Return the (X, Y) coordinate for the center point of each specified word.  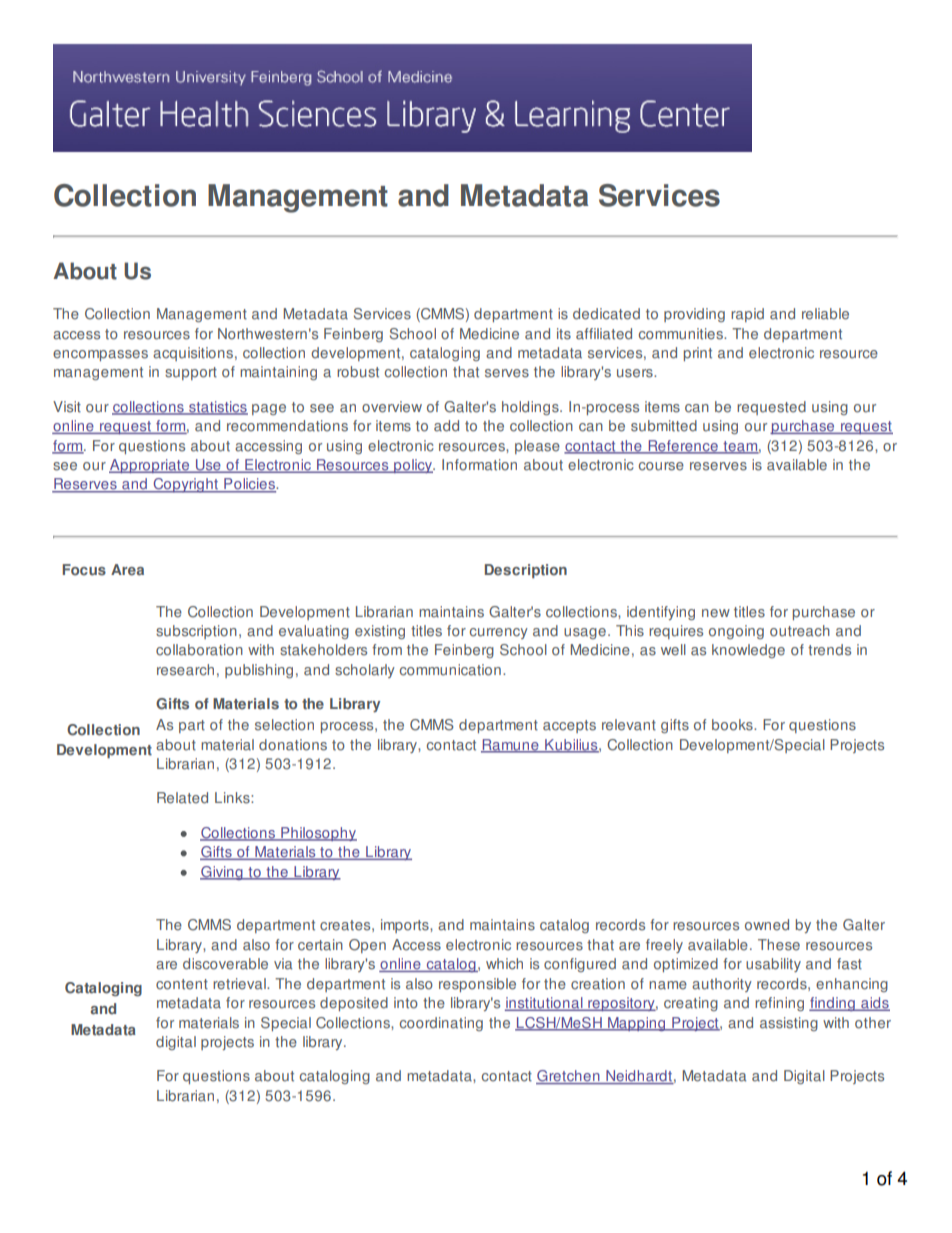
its (564, 334)
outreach (800, 631)
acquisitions (194, 354)
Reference (683, 446)
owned (767, 925)
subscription (196, 632)
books (733, 725)
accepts (569, 726)
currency (499, 633)
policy (413, 466)
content (182, 984)
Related (182, 798)
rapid (747, 315)
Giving (222, 873)
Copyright (186, 485)
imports (406, 926)
